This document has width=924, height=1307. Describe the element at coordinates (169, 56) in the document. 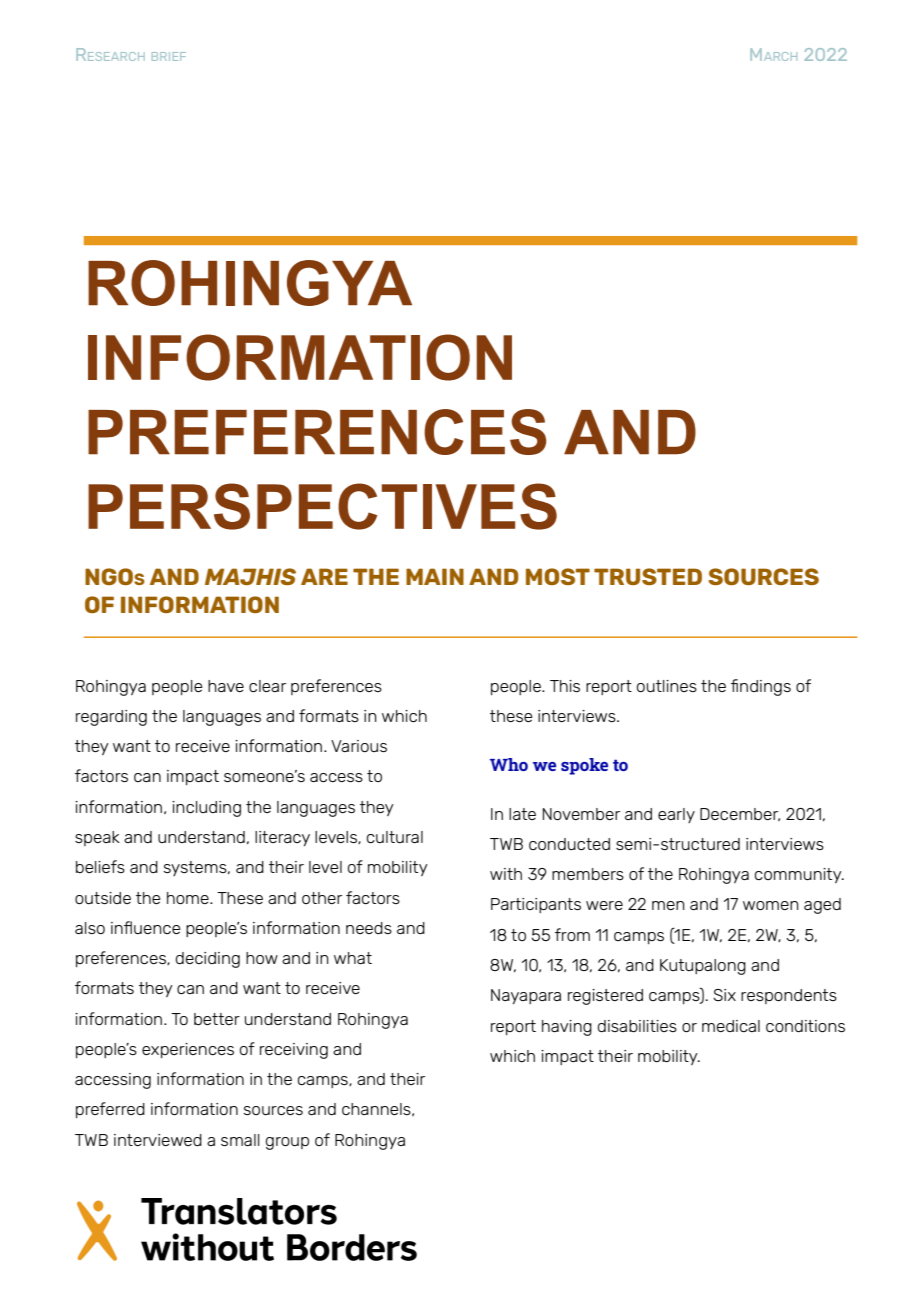

I see `BRIEF` at that location.
